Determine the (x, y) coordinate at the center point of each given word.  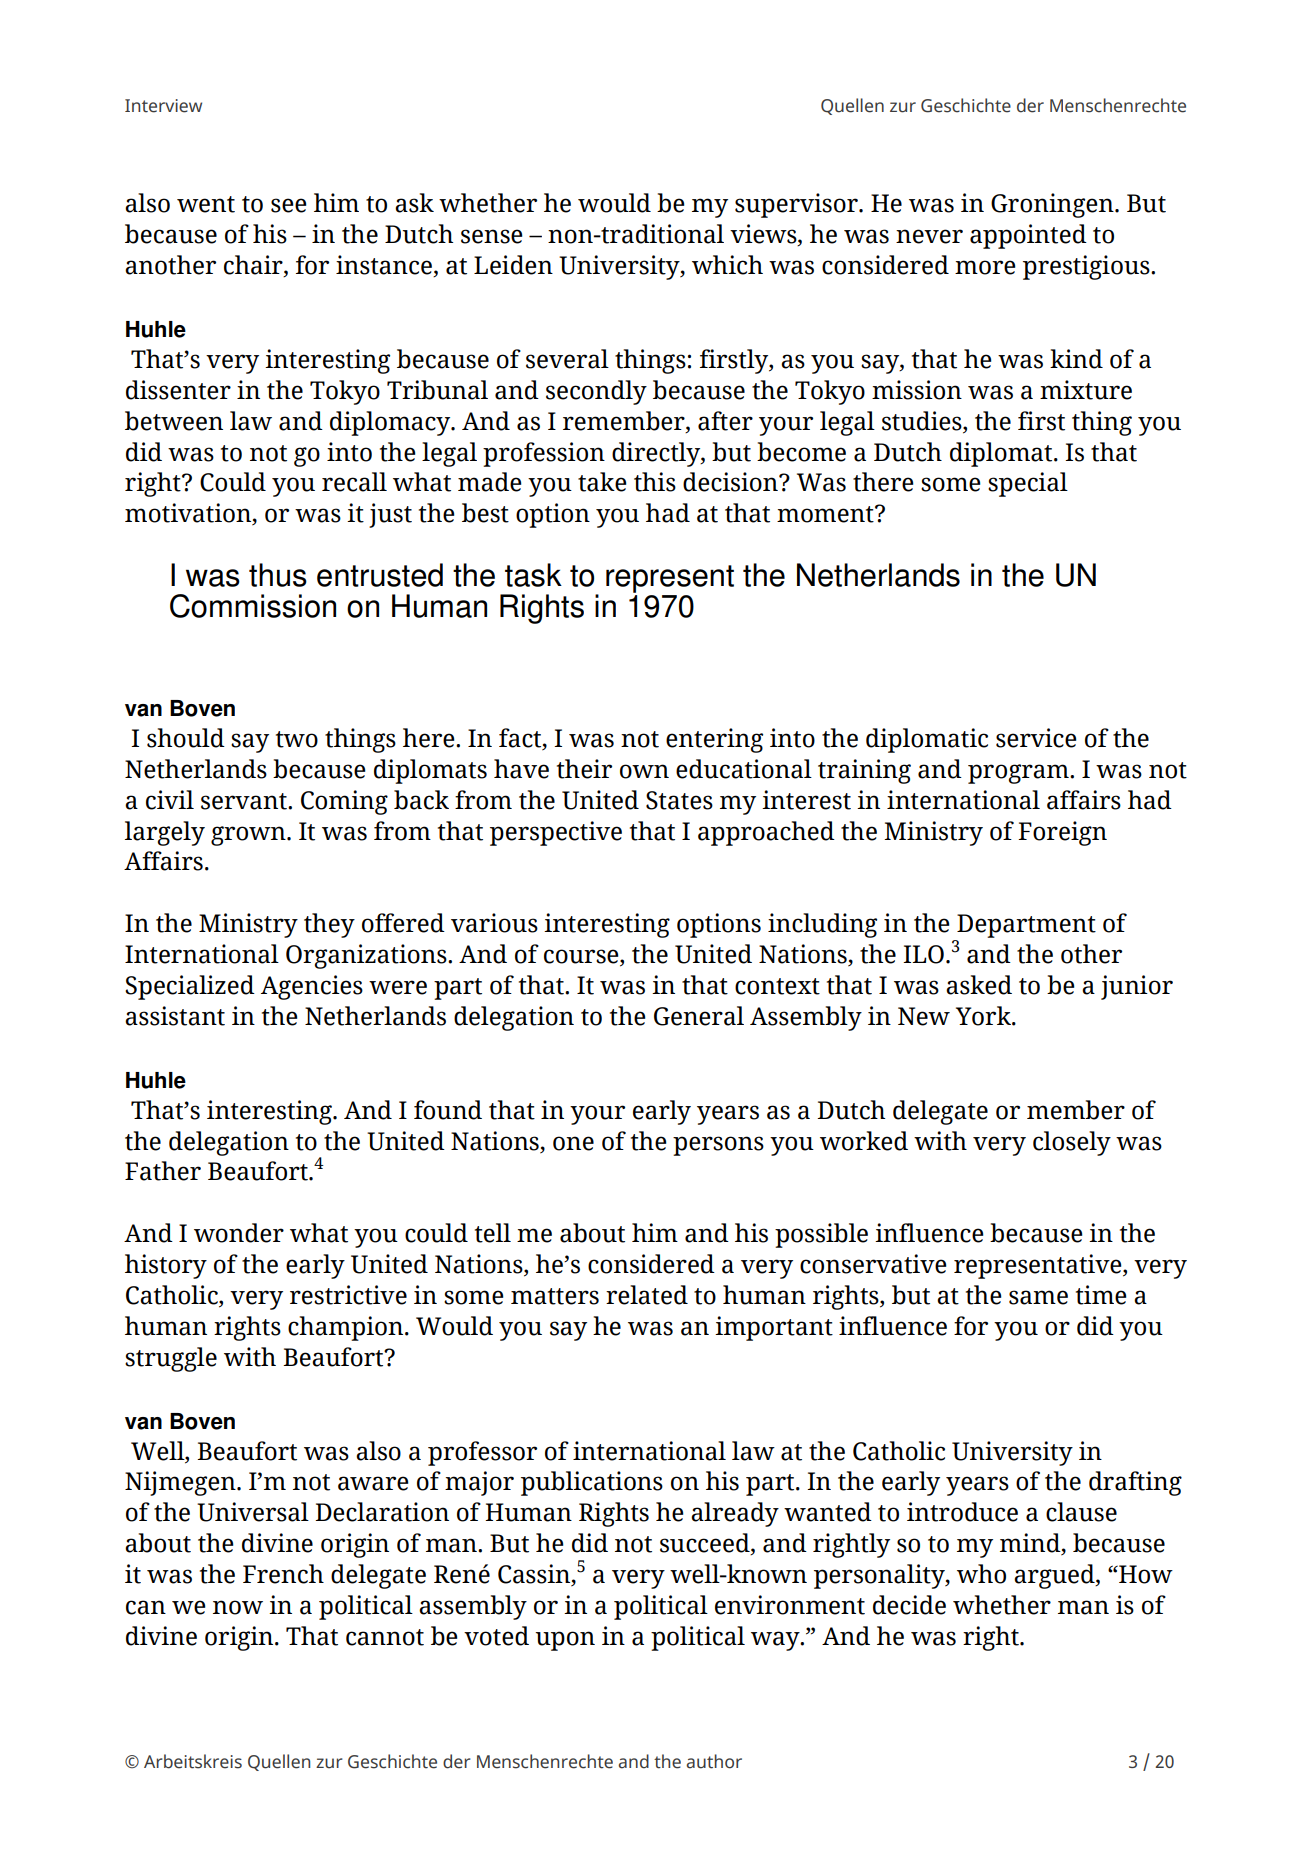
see (289, 205)
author (714, 1761)
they (329, 925)
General (699, 1016)
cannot (385, 1637)
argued (1055, 1576)
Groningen (1053, 205)
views (764, 235)
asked (979, 985)
